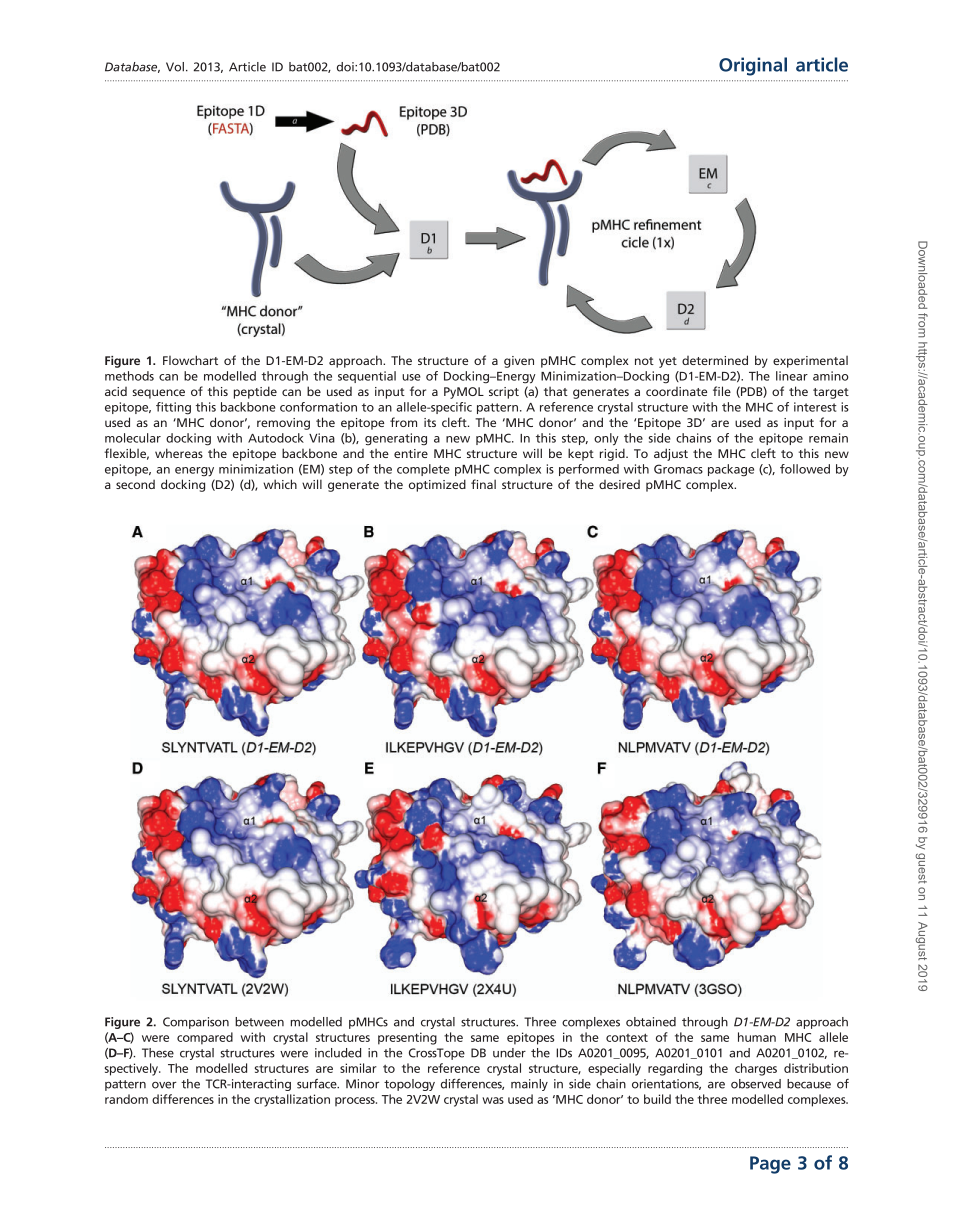 Image resolution: width=953 pixels, height=1232 pixels. I want to click on Original, so click(753, 66).
